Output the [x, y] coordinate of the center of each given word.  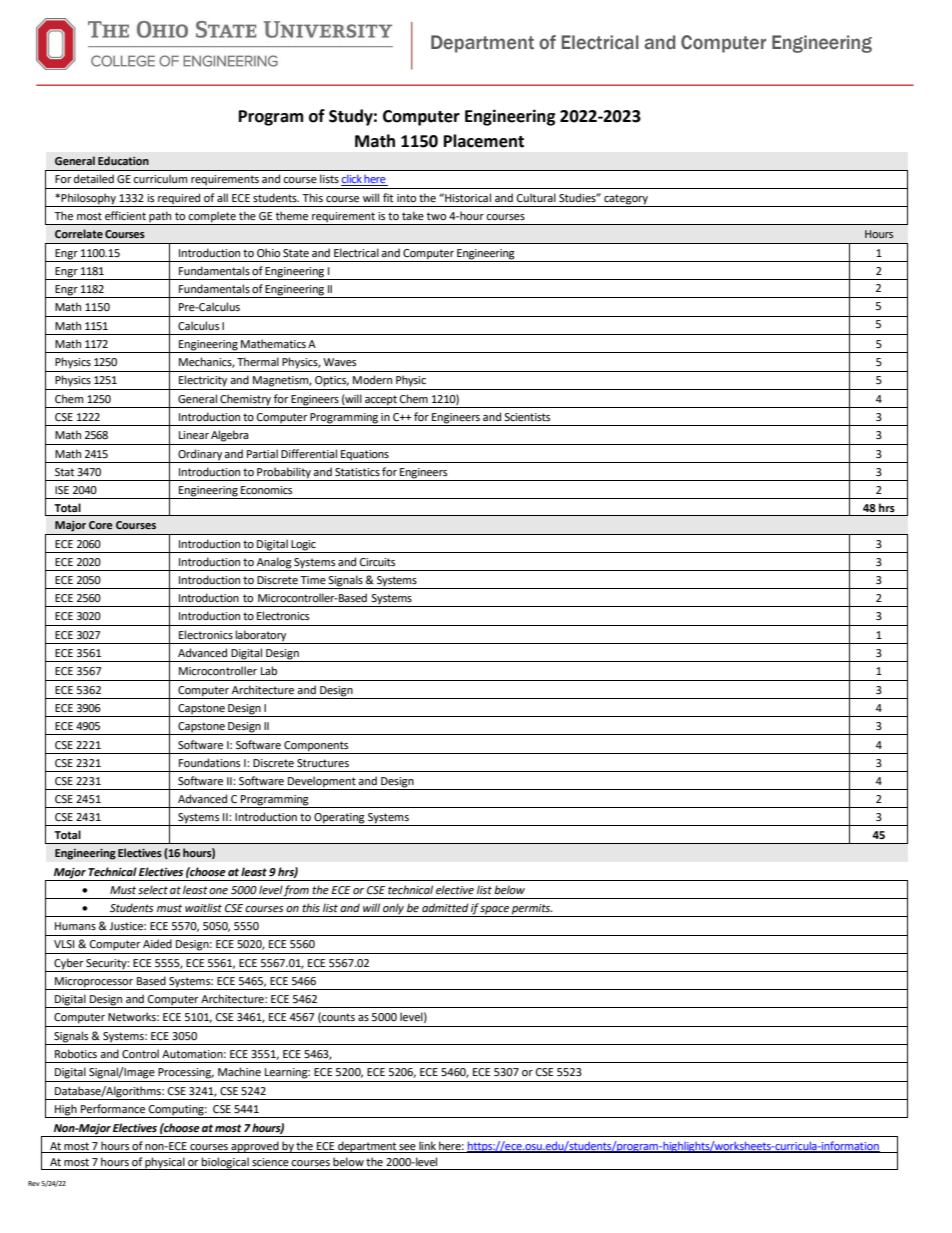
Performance [113, 1109]
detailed [94, 179]
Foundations [209, 762]
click [352, 180]
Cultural [536, 197]
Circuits [377, 562]
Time [313, 580]
